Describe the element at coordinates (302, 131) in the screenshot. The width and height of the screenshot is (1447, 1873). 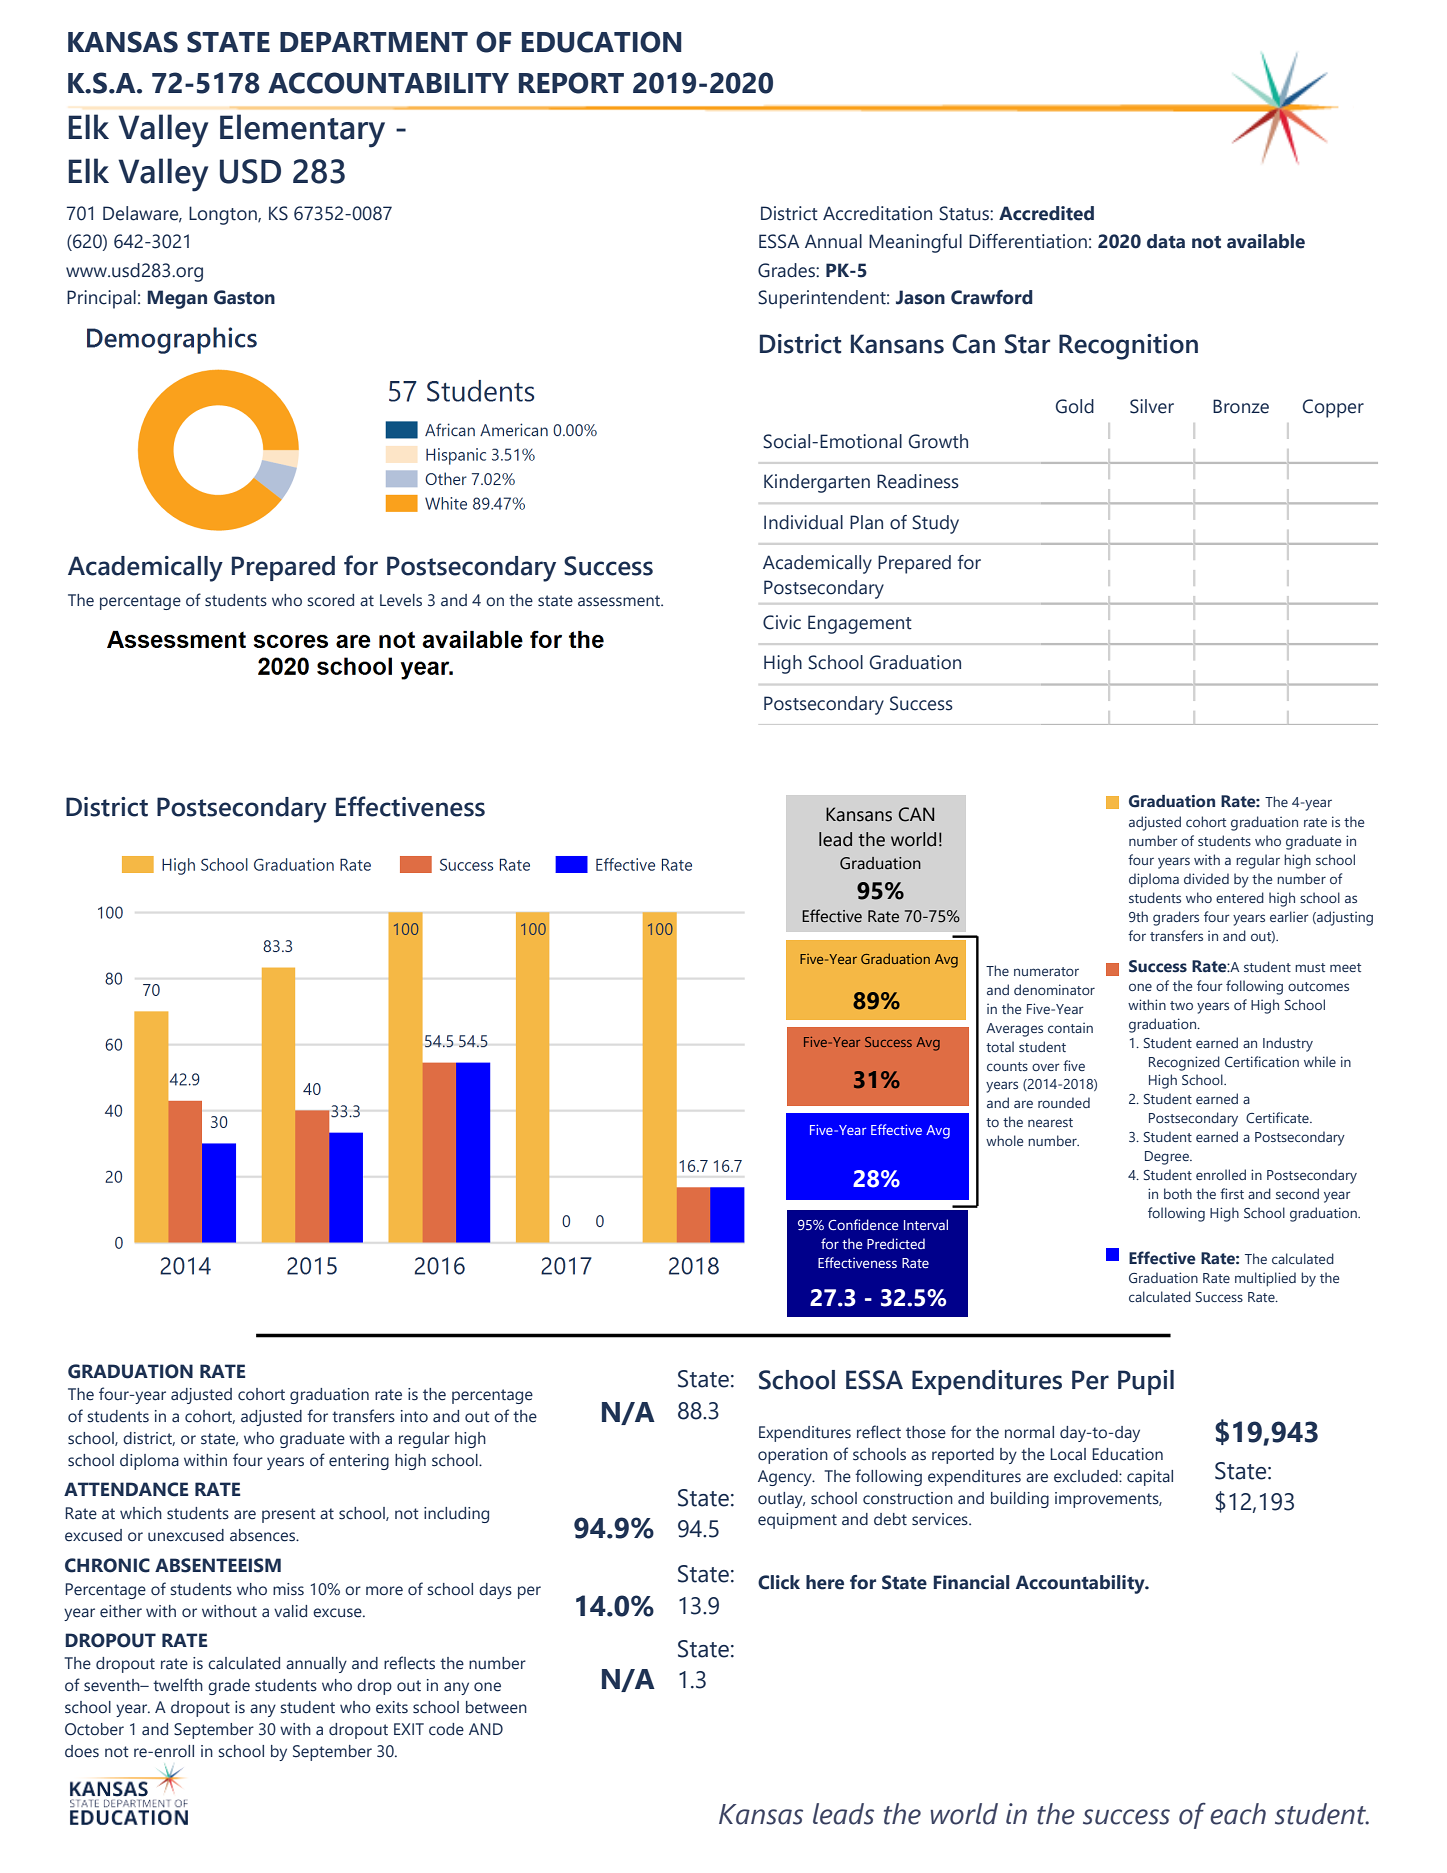
I see `Elementary` at that location.
